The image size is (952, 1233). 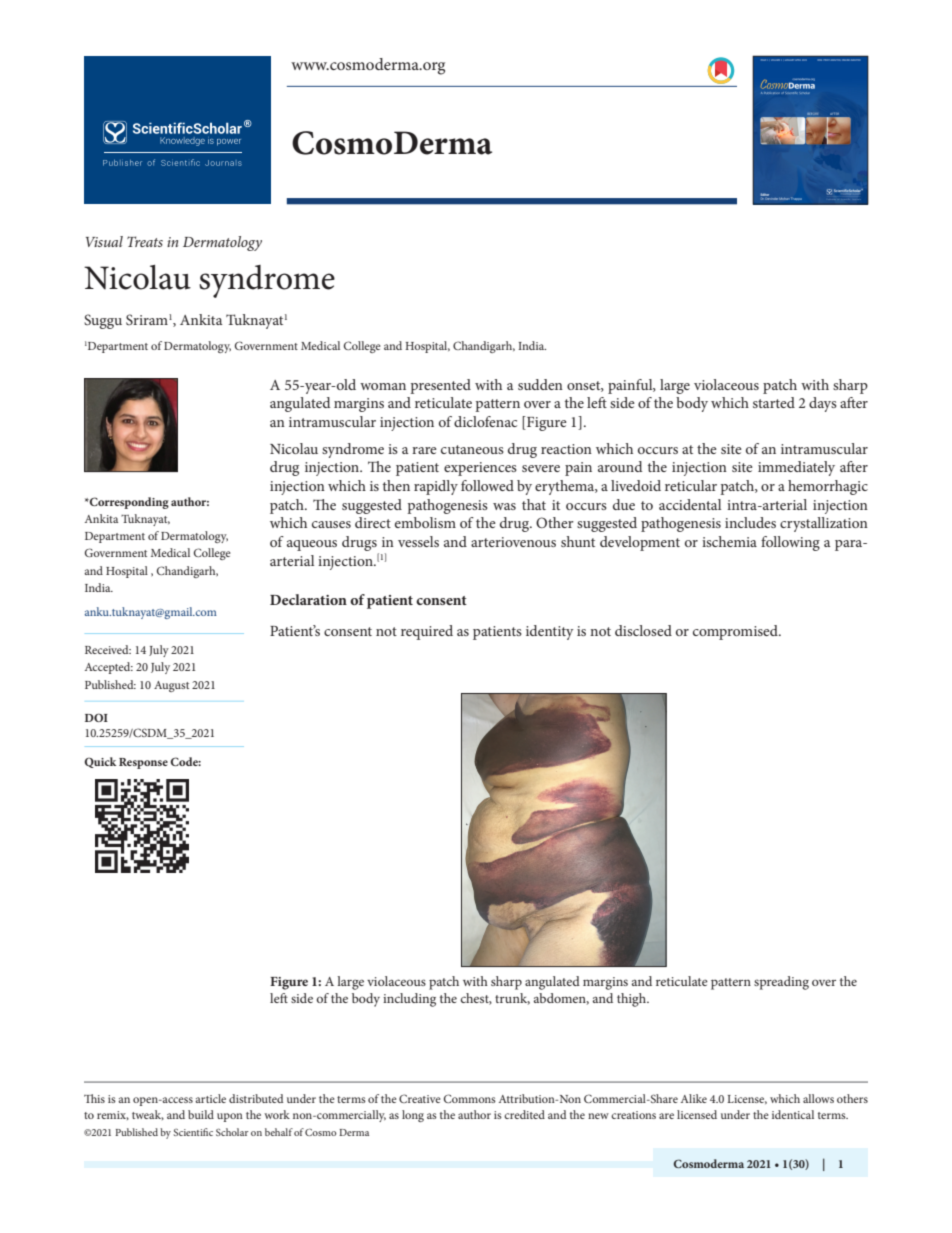 What do you see at coordinates (143, 763) in the image?
I see `Response` at bounding box center [143, 763].
